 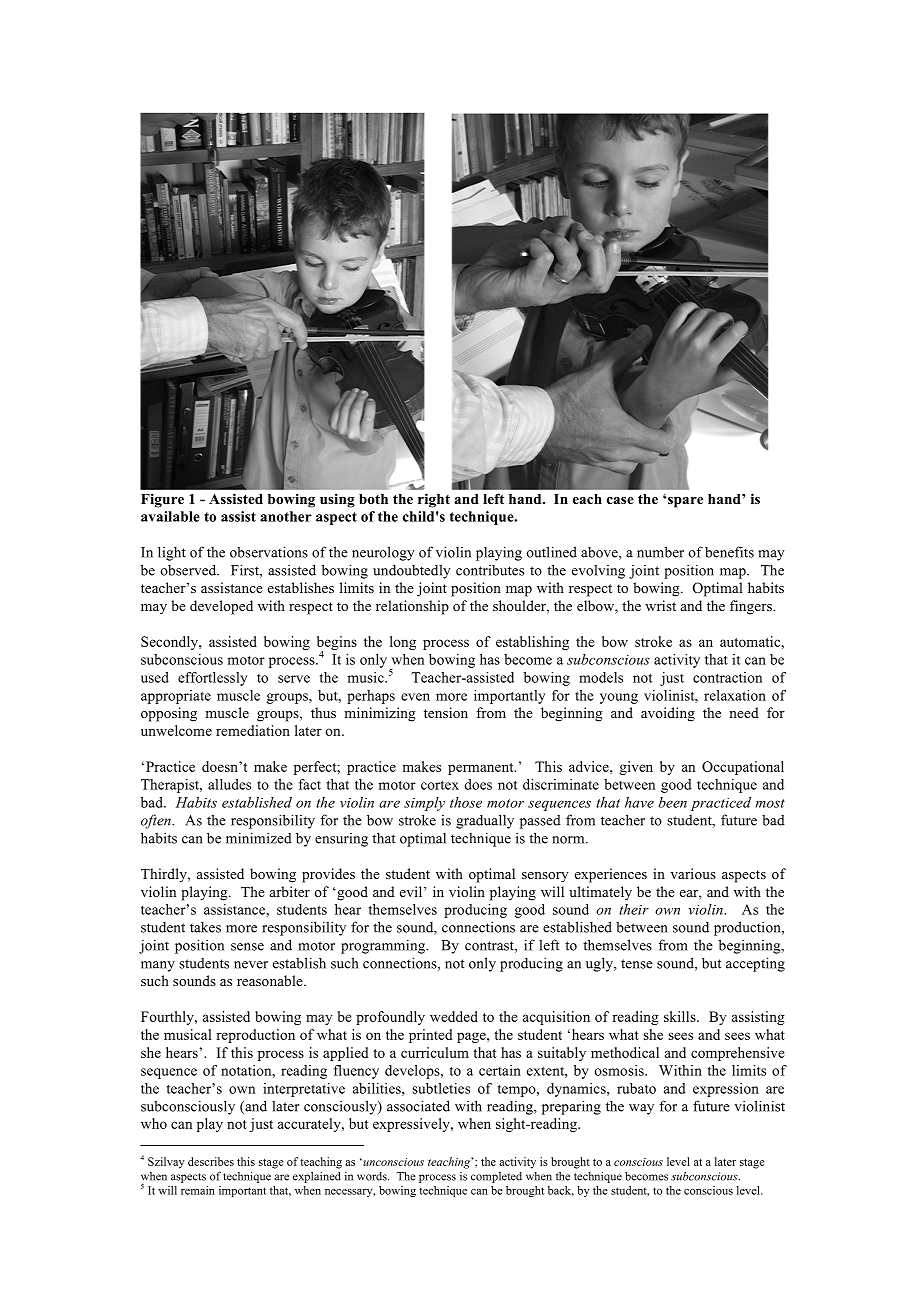 I want to click on spare, so click(x=685, y=502).
